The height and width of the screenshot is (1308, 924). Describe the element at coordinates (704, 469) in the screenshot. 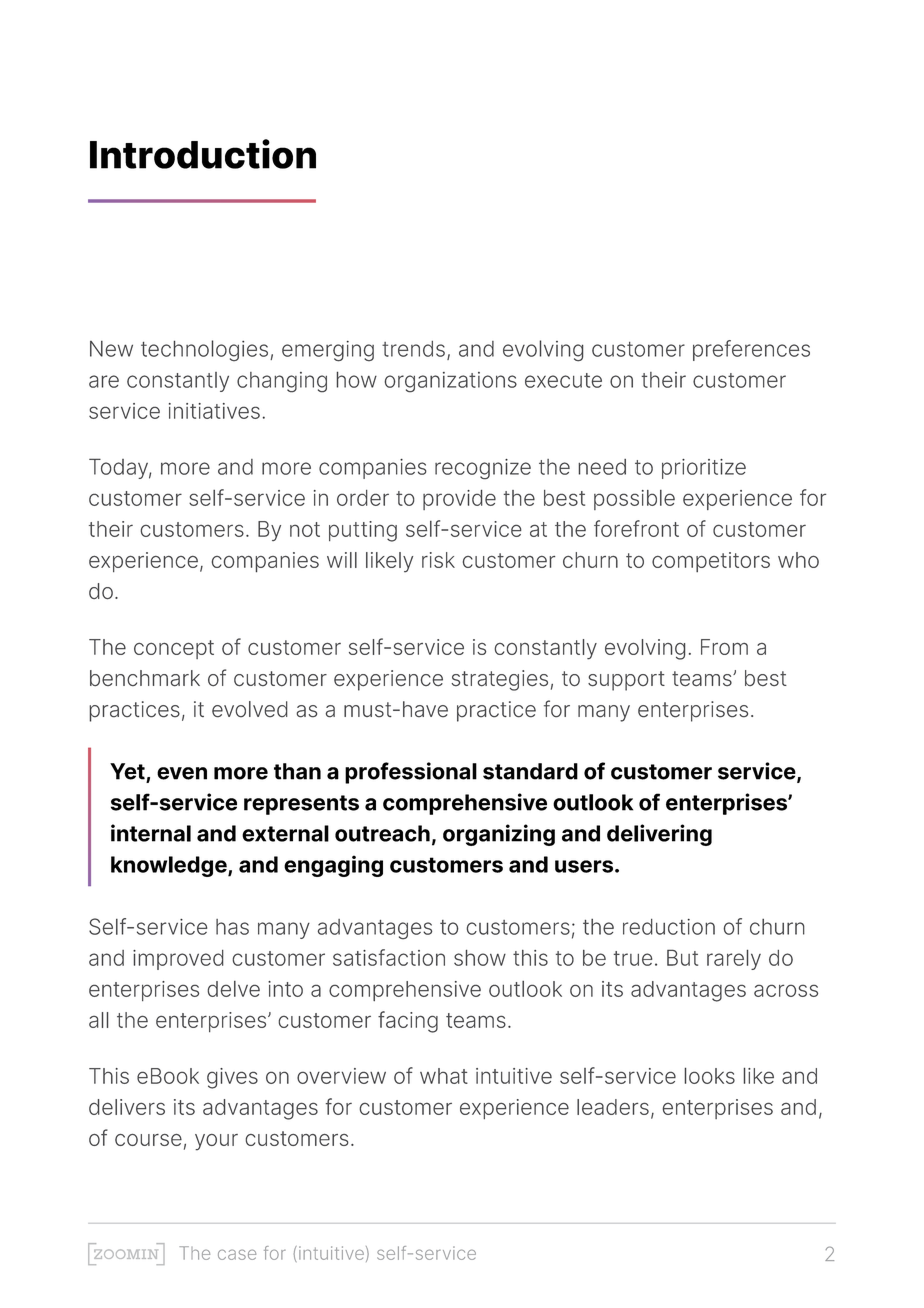

I see `prioritize` at that location.
